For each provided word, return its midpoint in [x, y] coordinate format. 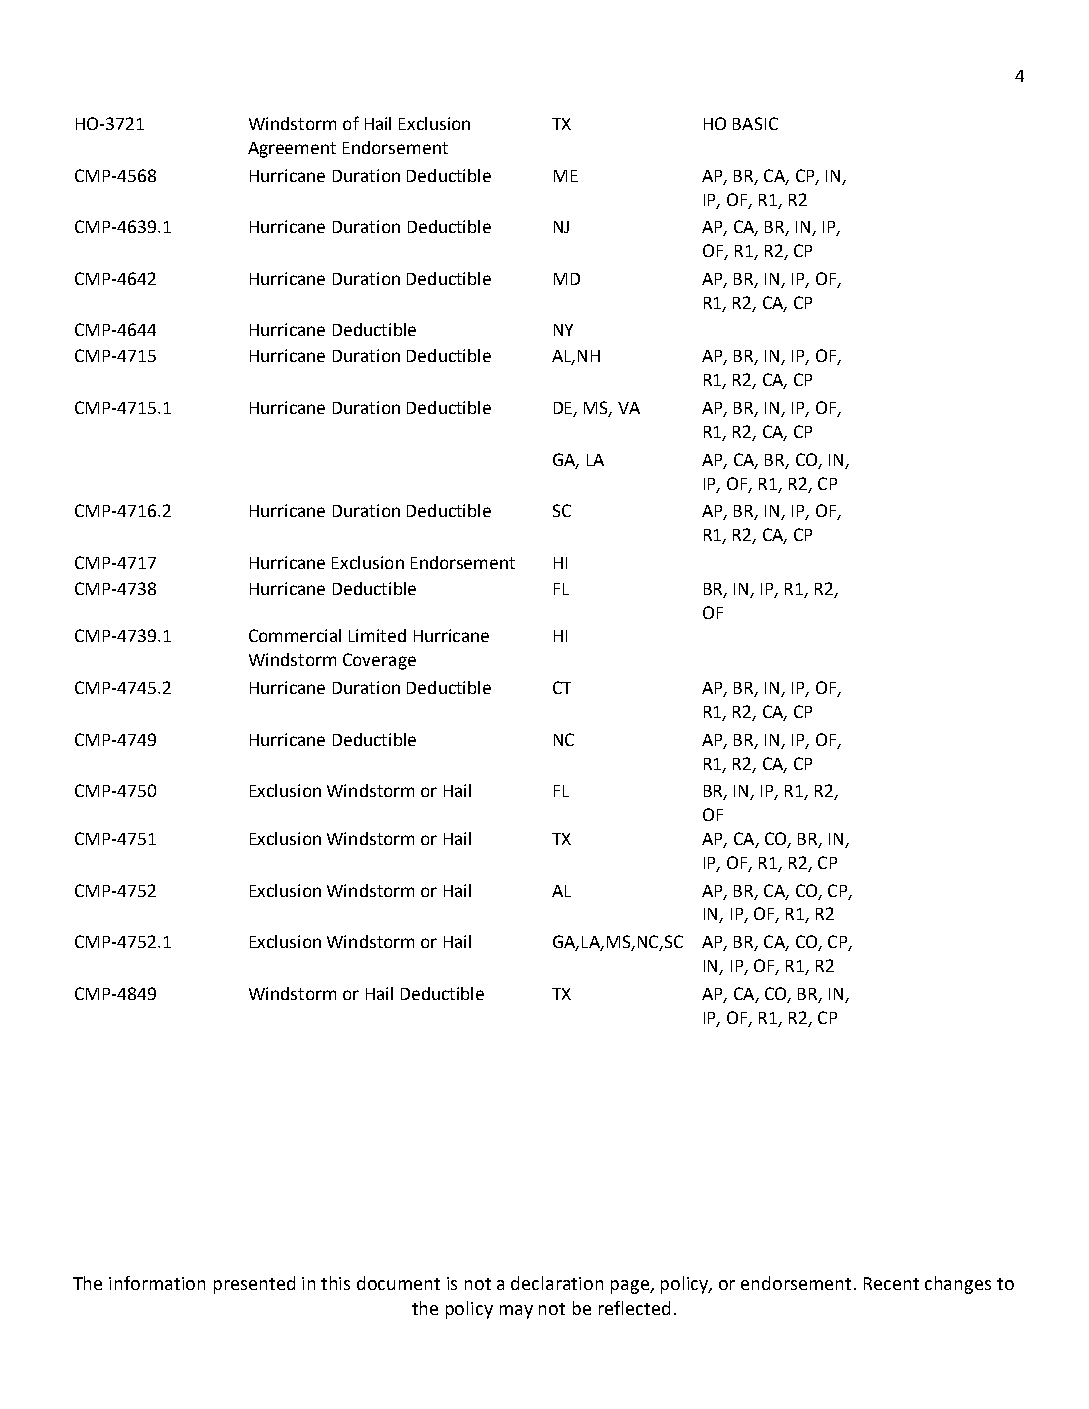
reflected [634, 1308]
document [398, 1283]
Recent [891, 1283]
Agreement [292, 150]
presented [254, 1285]
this [335, 1283]
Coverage [379, 661]
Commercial [295, 635]
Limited [377, 635]
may [516, 1312]
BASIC [755, 123]
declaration [557, 1283]
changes [958, 1285]
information [157, 1283]
